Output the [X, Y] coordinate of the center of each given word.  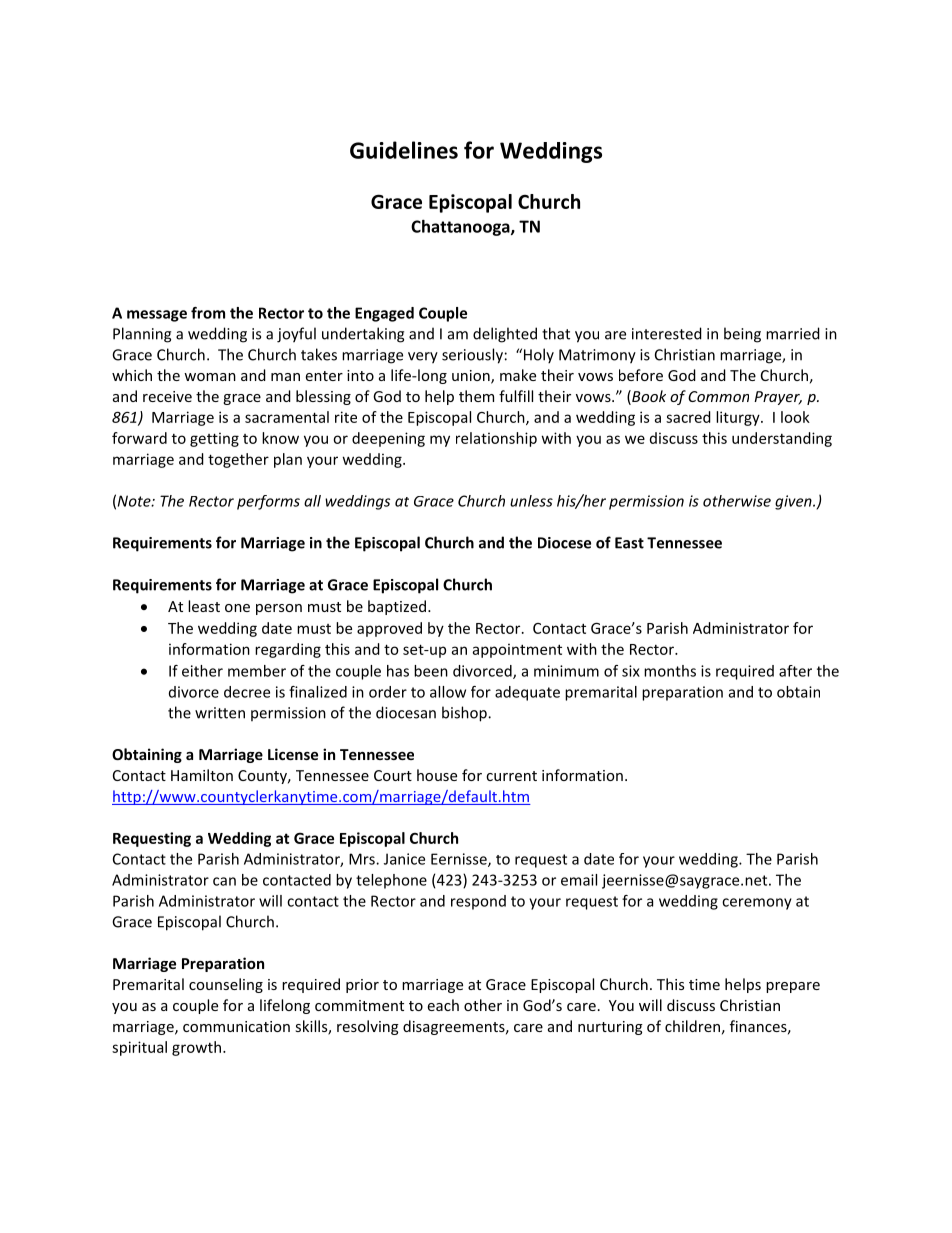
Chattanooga [461, 228]
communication [236, 1026]
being [742, 335]
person [279, 609]
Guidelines [404, 150]
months [670, 671]
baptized [397, 607]
